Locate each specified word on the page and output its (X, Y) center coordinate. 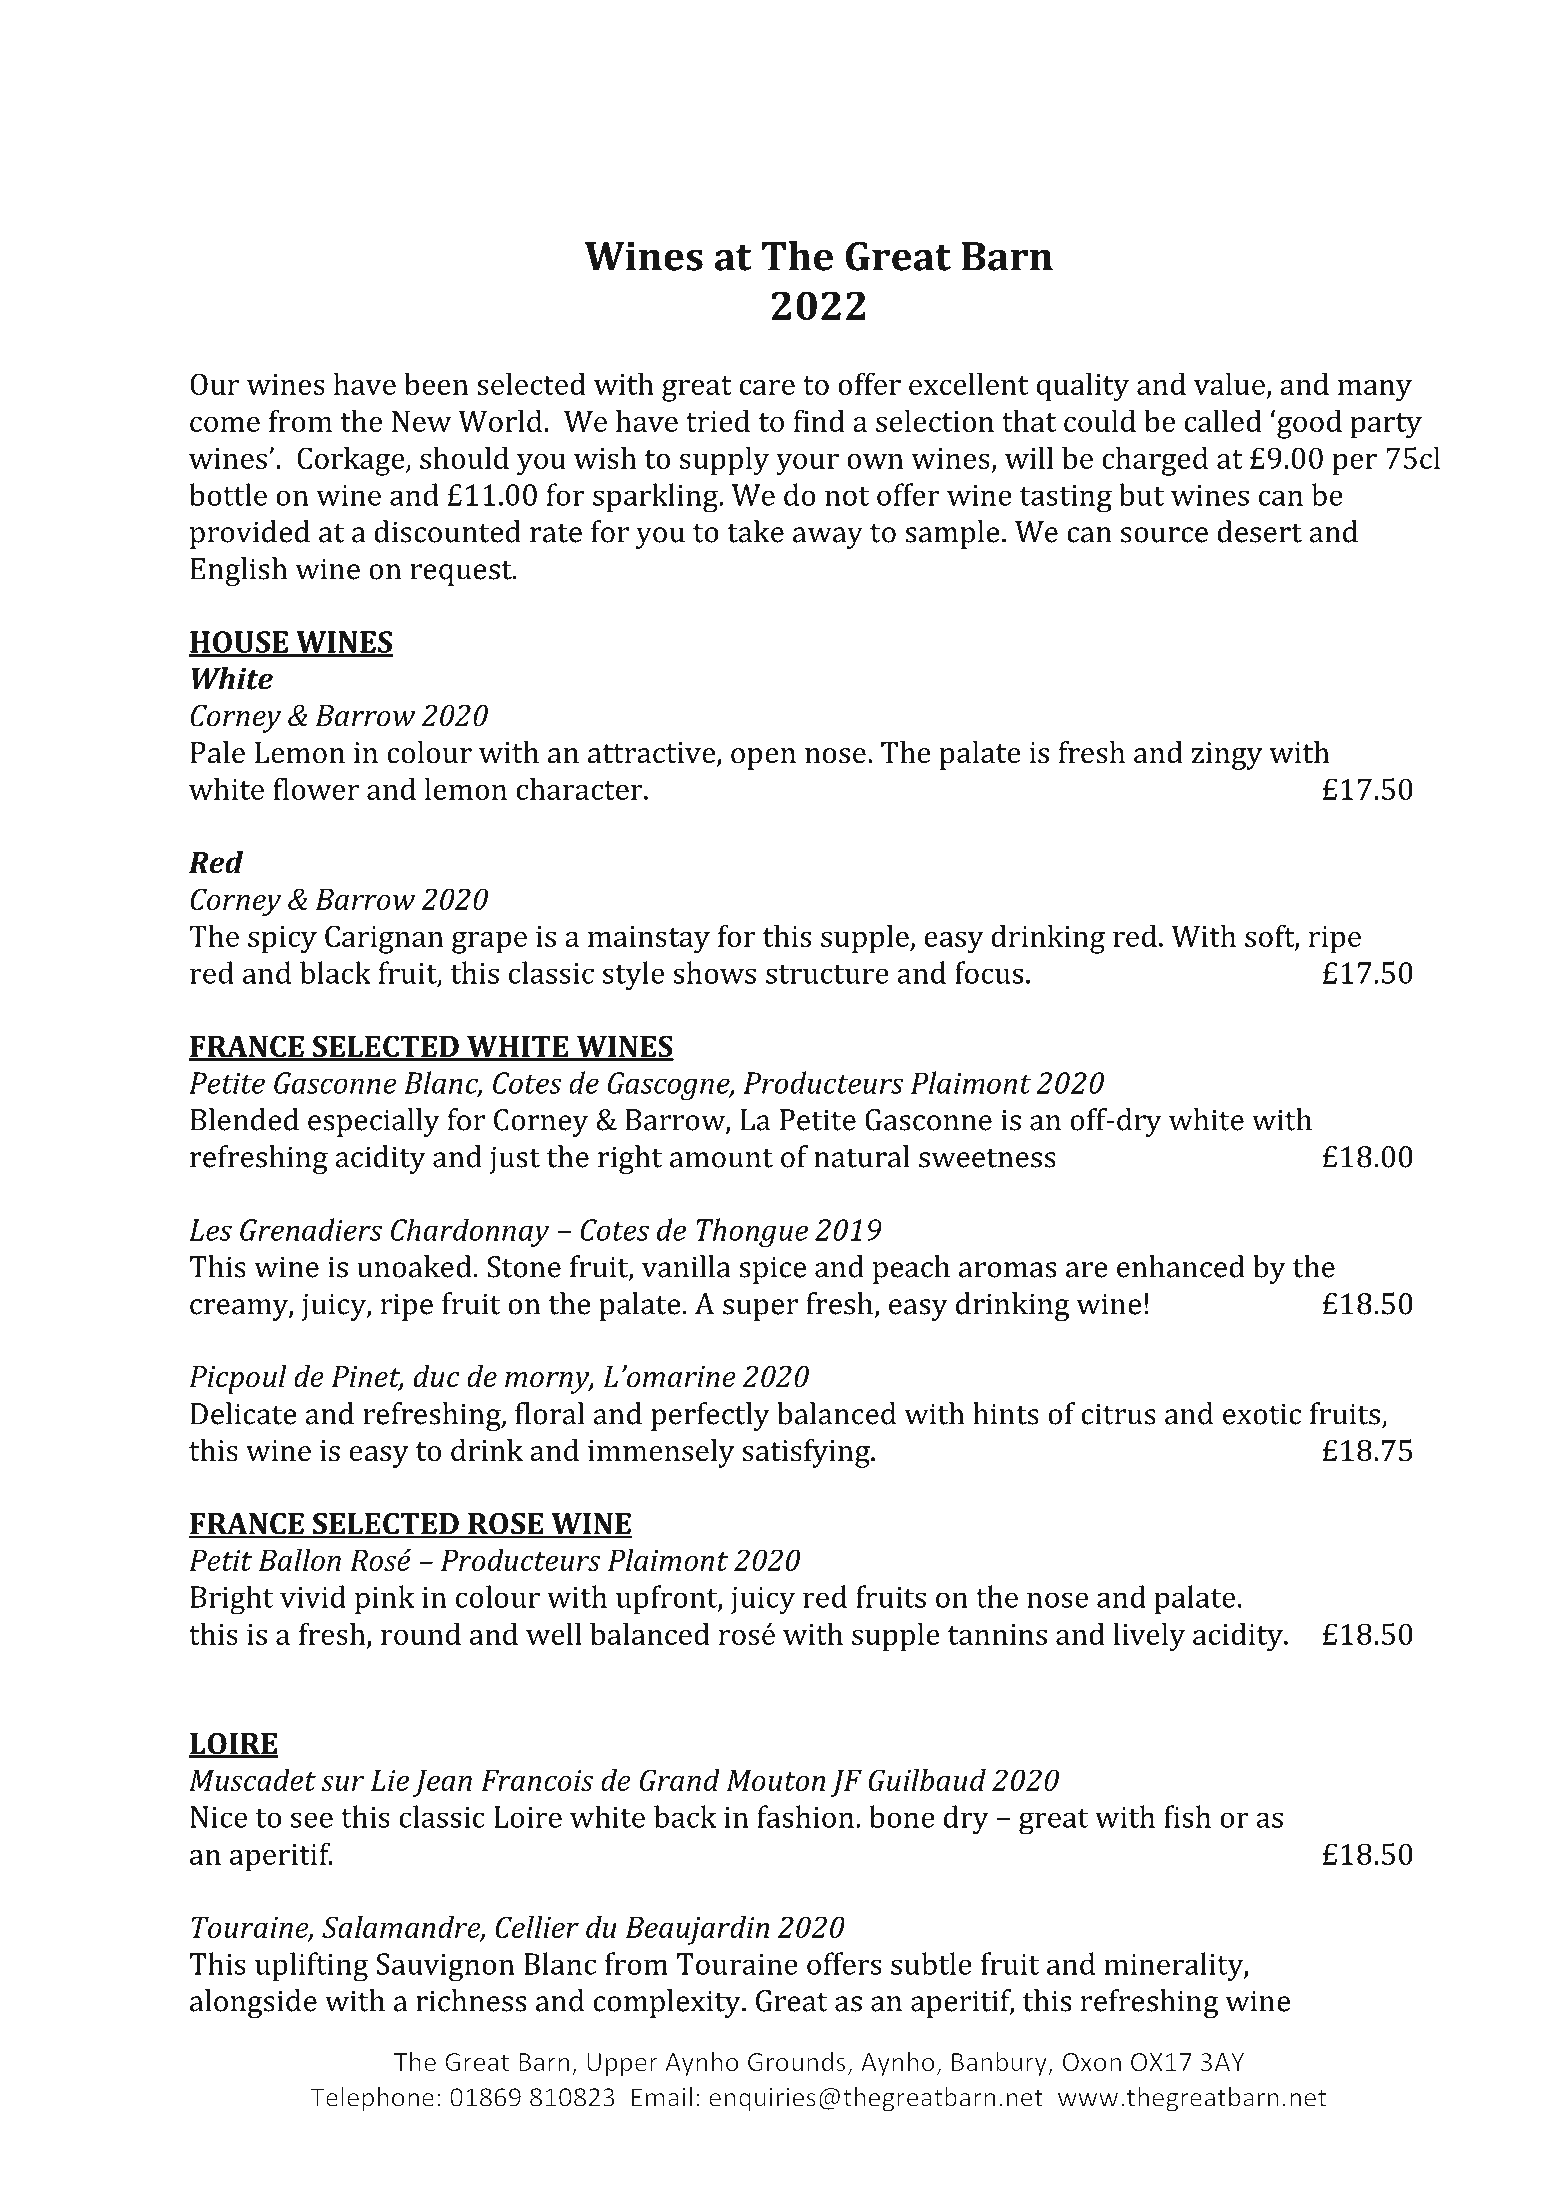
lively (1149, 1637)
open (763, 759)
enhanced (1181, 1266)
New (422, 421)
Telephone (372, 2099)
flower (316, 788)
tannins (997, 1634)
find (819, 420)
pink (385, 1599)
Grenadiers (311, 1229)
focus (989, 972)
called (1223, 420)
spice (772, 1270)
